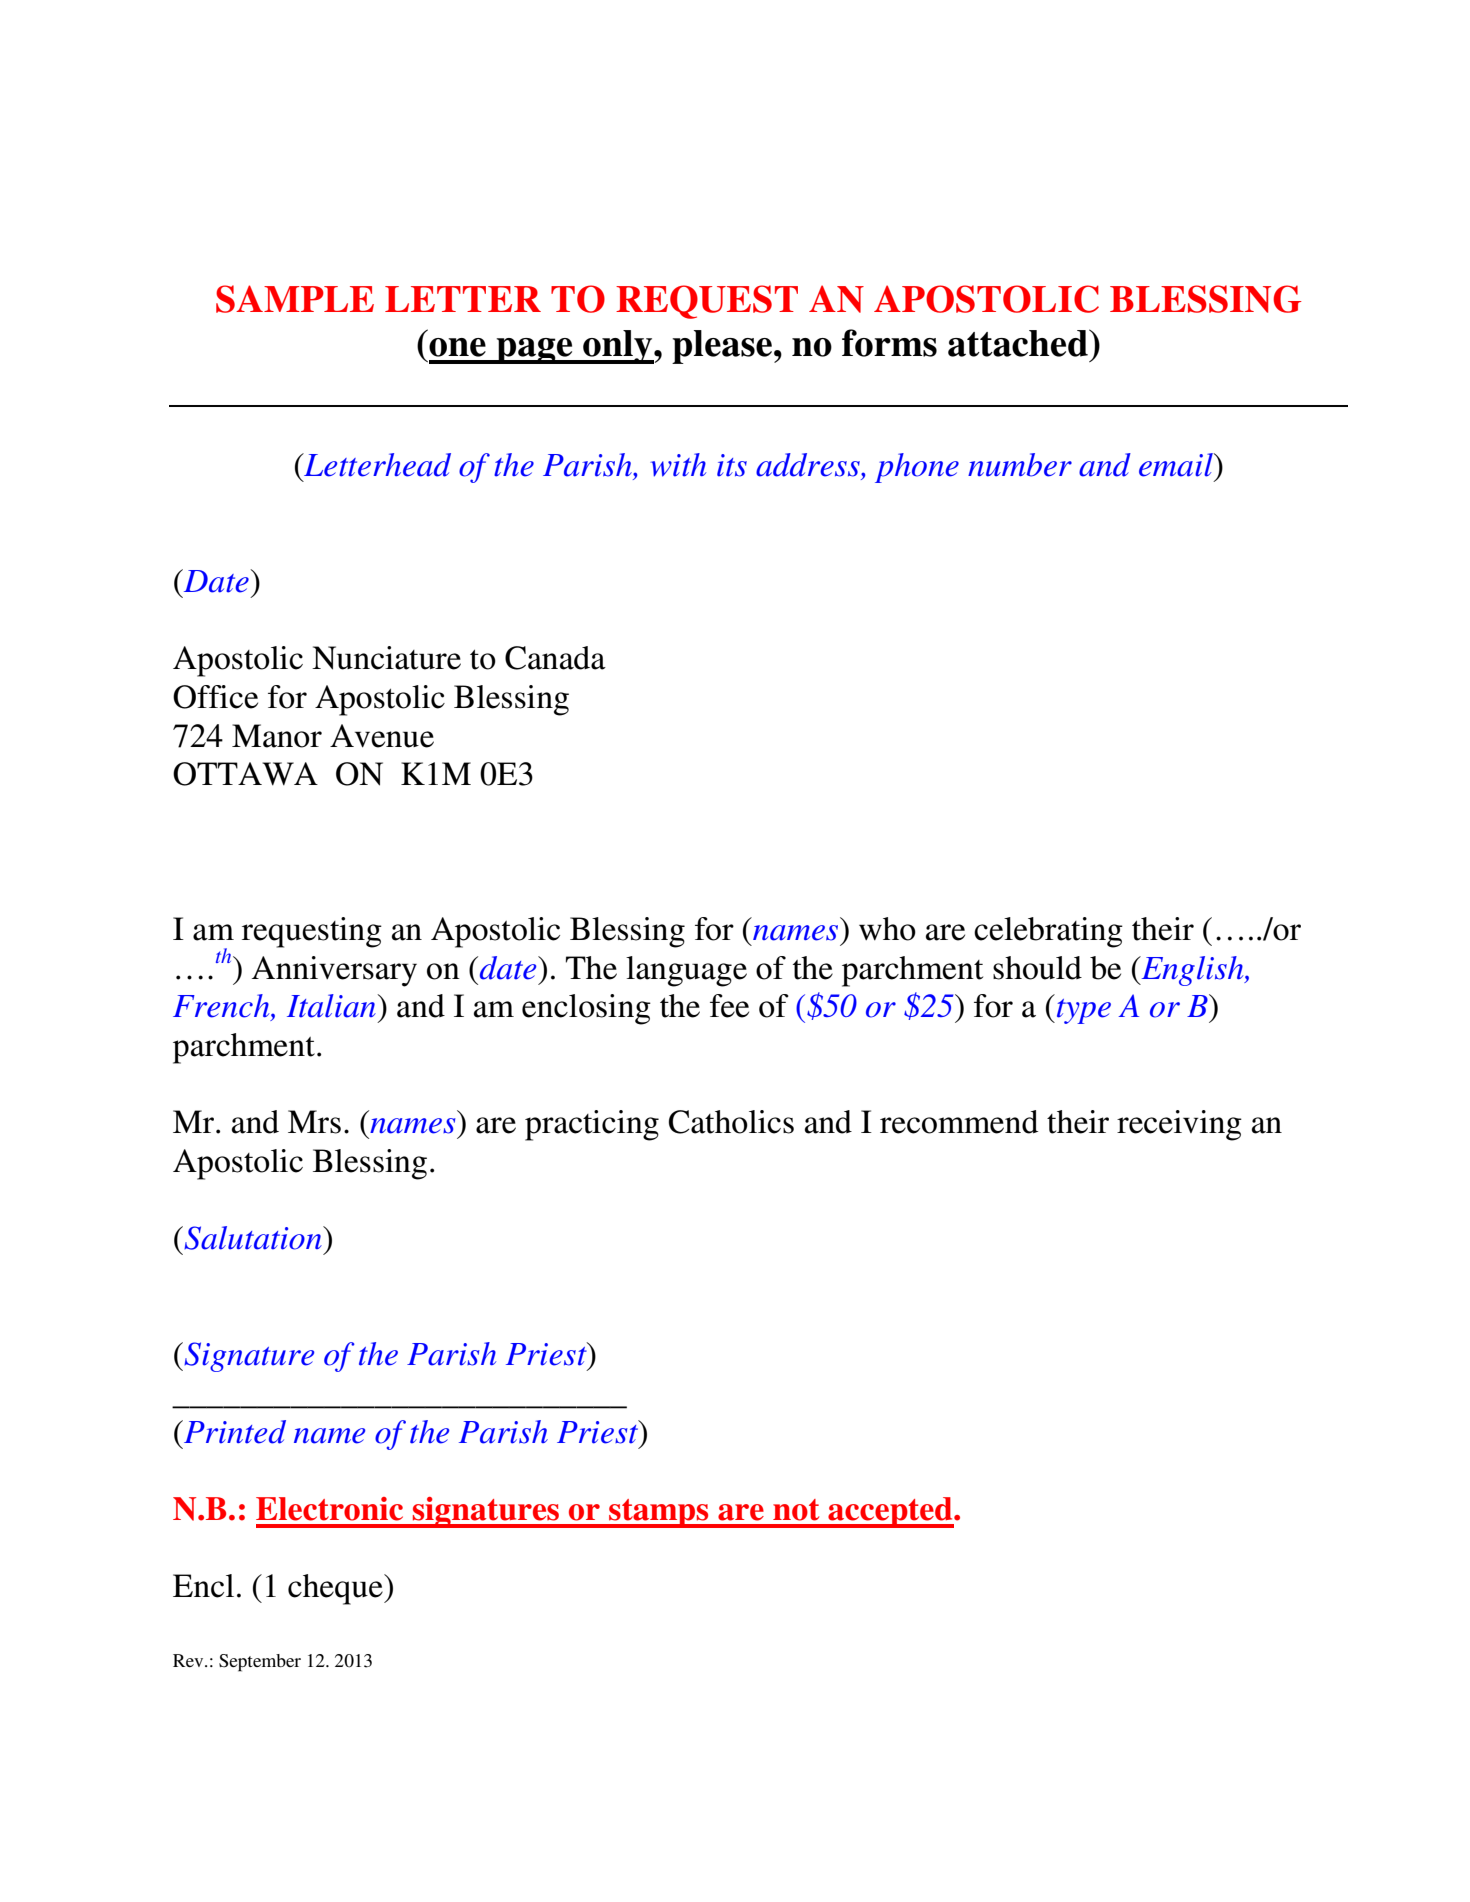 This document has height=1902, width=1470. What do you see at coordinates (731, 1122) in the document?
I see `Catholics` at bounding box center [731, 1122].
